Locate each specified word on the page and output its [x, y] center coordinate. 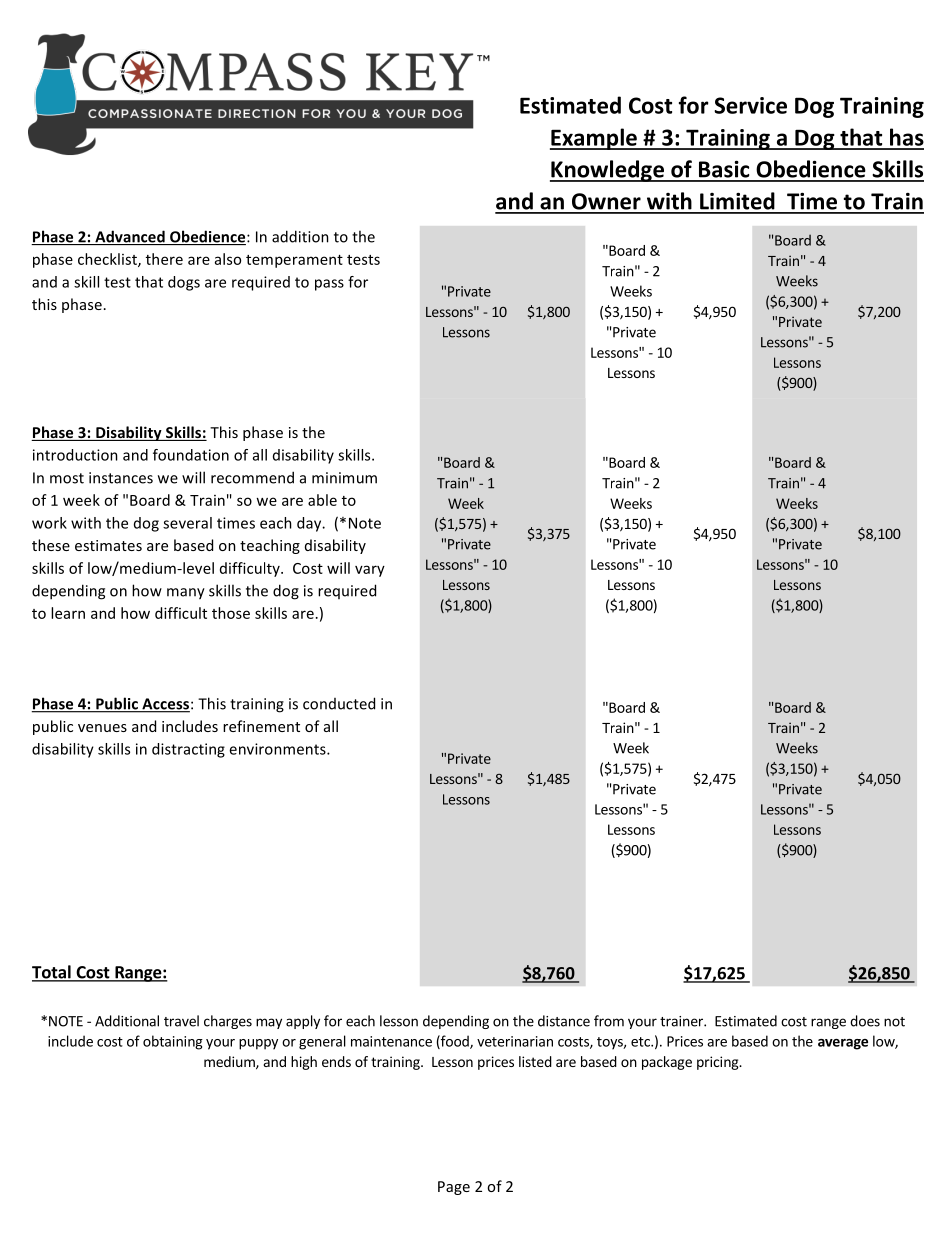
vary [370, 571]
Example [594, 139]
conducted [339, 703]
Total [52, 973]
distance [564, 1021]
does [865, 1021]
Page [454, 1188]
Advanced [130, 237]
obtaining [173, 1042]
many [186, 594]
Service [750, 105]
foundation [191, 455]
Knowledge [608, 171]
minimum [344, 478]
